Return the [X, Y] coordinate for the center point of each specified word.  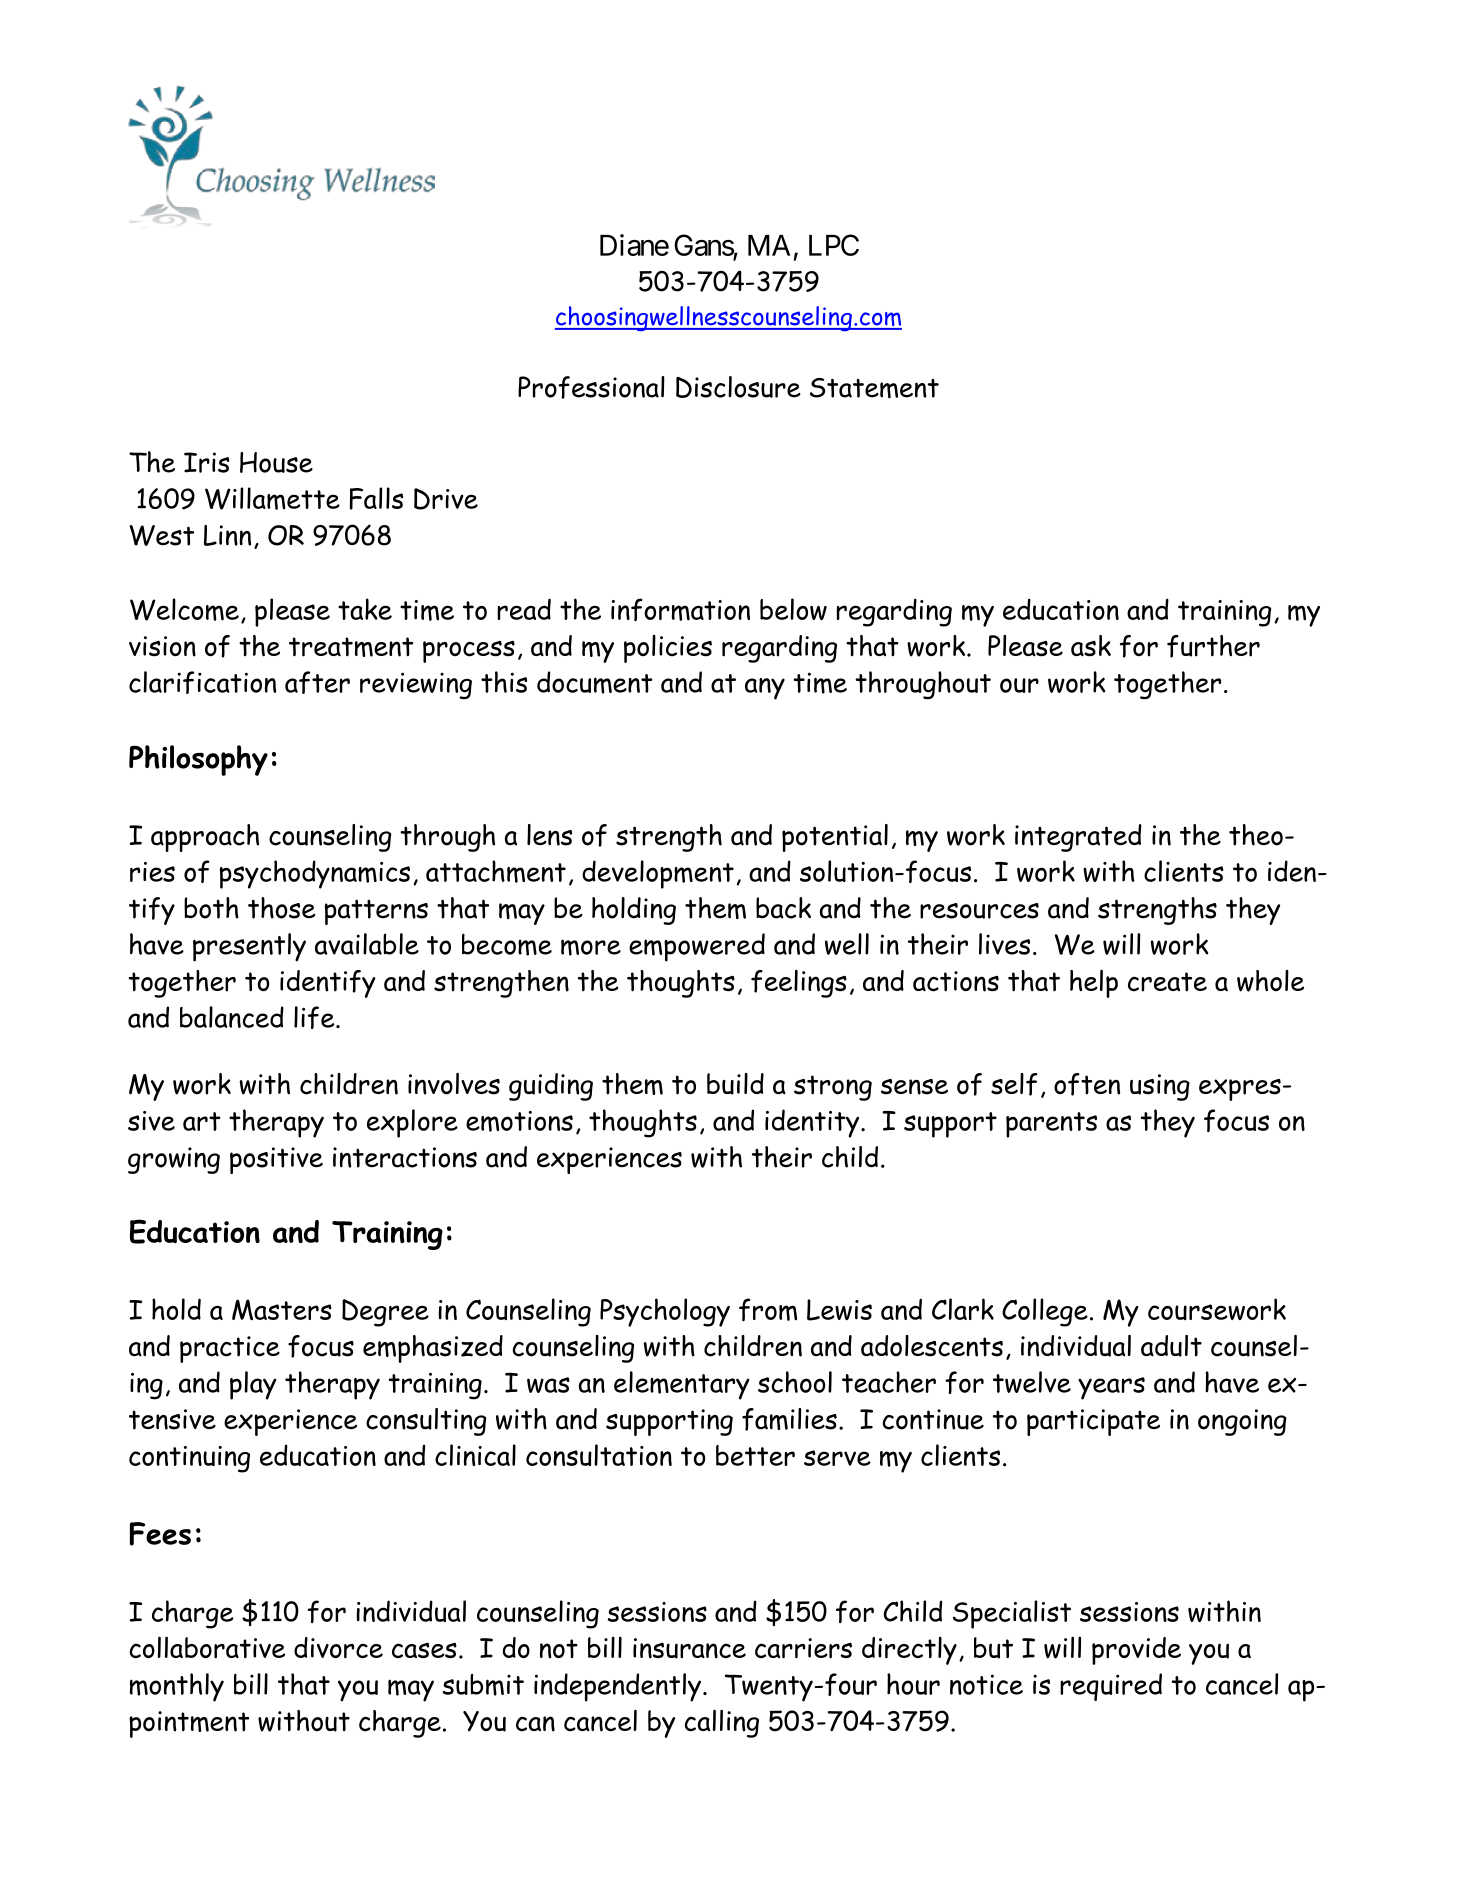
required [1111, 1687]
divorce [338, 1648]
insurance [689, 1648]
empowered [697, 947]
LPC [834, 245]
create [1167, 982]
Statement [874, 388]
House [276, 462]
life [315, 1017]
